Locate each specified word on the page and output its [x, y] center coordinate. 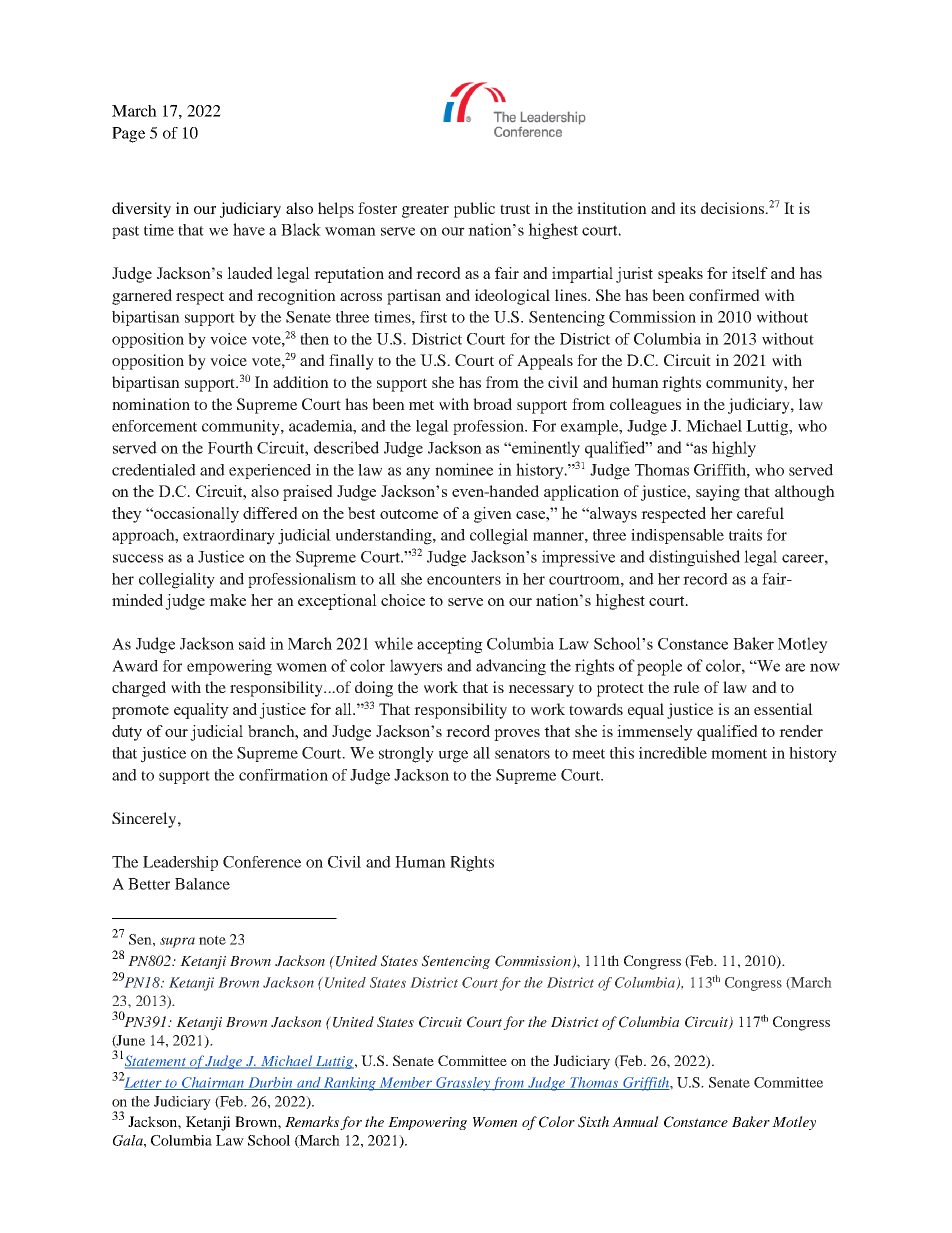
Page [128, 135]
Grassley [463, 1084]
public [474, 210]
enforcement [154, 426]
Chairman [213, 1083]
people [659, 667]
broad [492, 404]
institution [612, 208]
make [227, 600]
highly [734, 449]
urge [453, 756]
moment [739, 754]
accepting [450, 645]
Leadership [180, 863]
